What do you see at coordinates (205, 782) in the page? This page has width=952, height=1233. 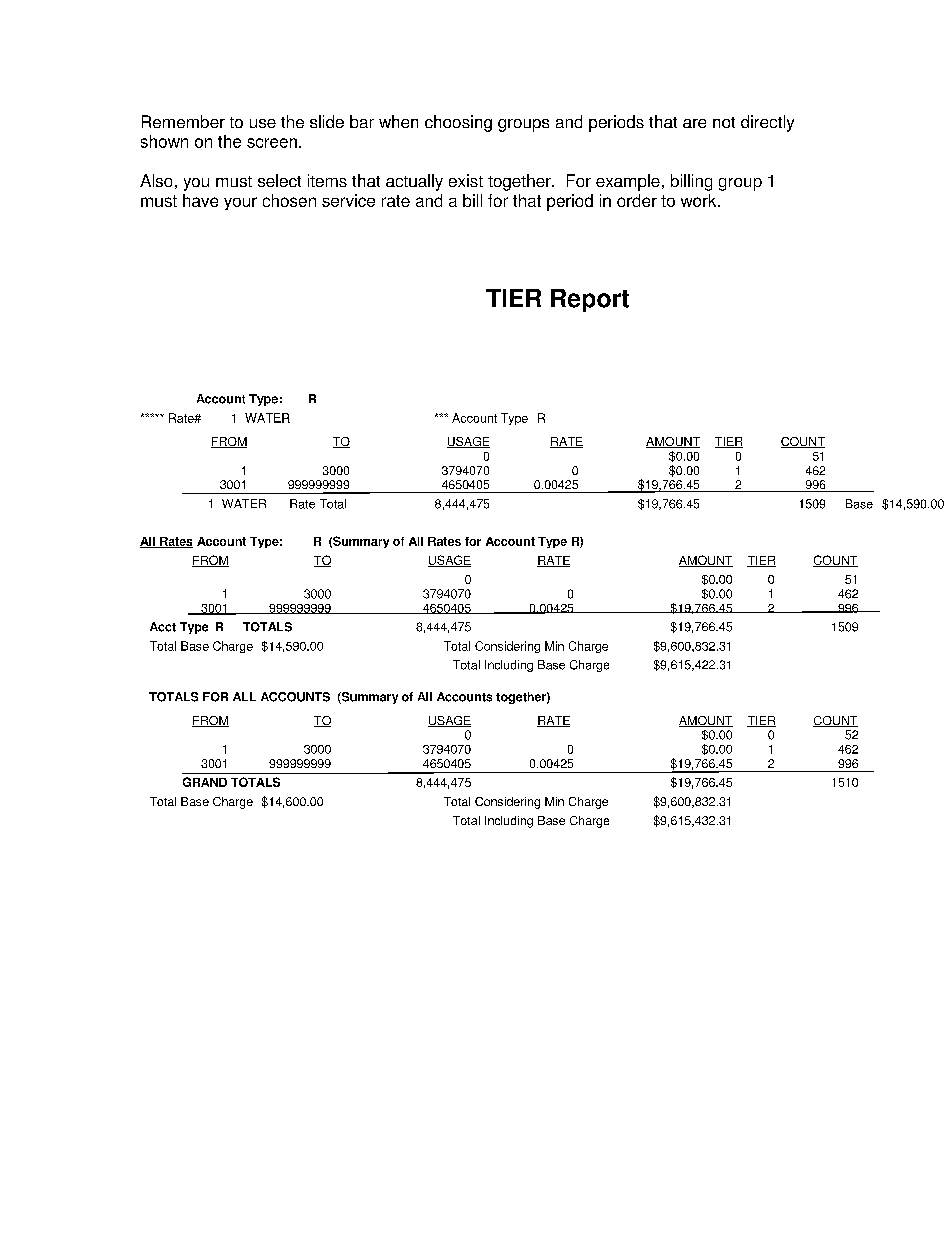 I see `GRAND` at bounding box center [205, 782].
